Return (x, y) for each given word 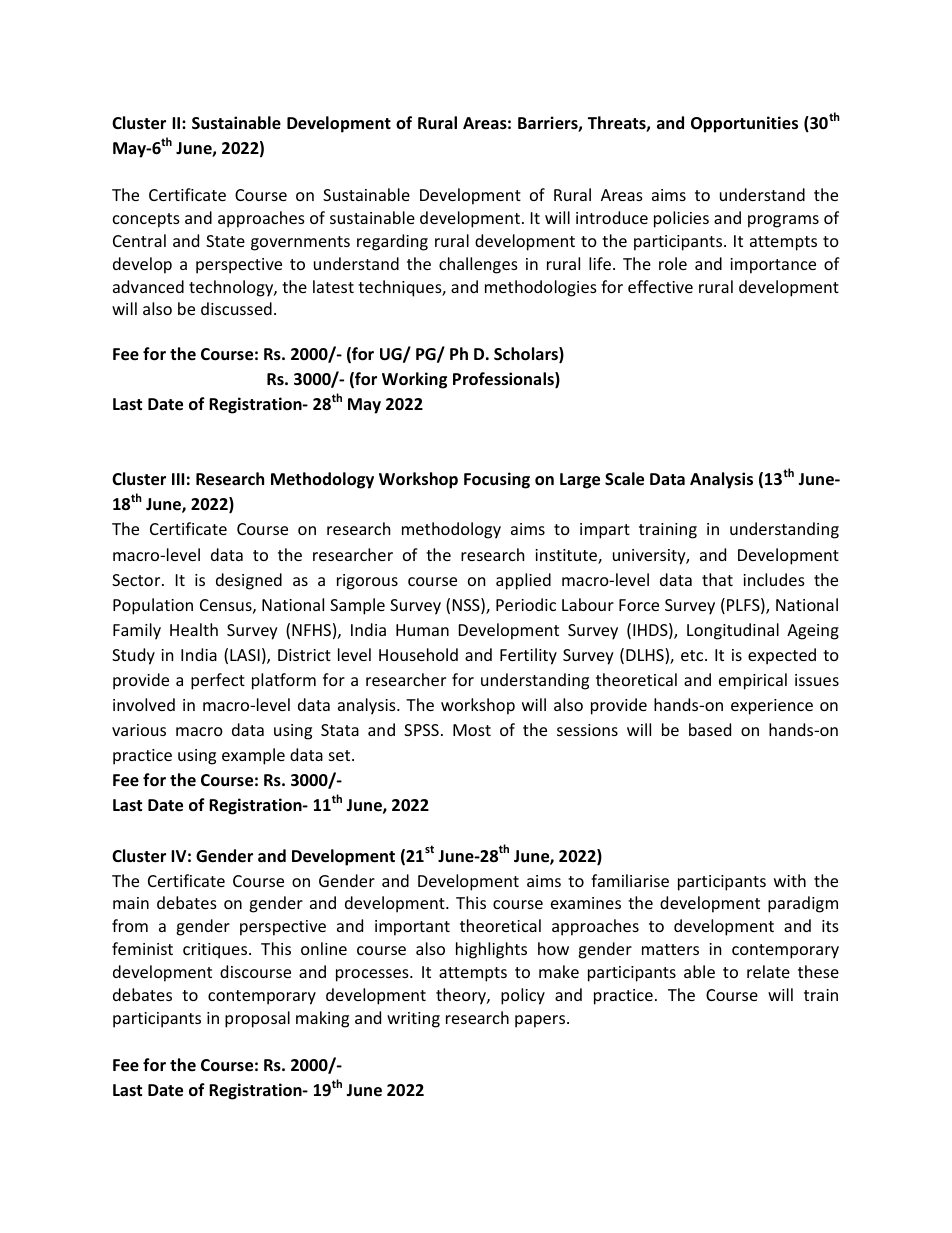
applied (523, 581)
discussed (236, 308)
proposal (257, 1019)
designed (249, 581)
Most (472, 730)
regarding (392, 242)
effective (660, 286)
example (253, 756)
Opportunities (744, 124)
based (710, 729)
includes (774, 579)
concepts (146, 220)
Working (414, 380)
